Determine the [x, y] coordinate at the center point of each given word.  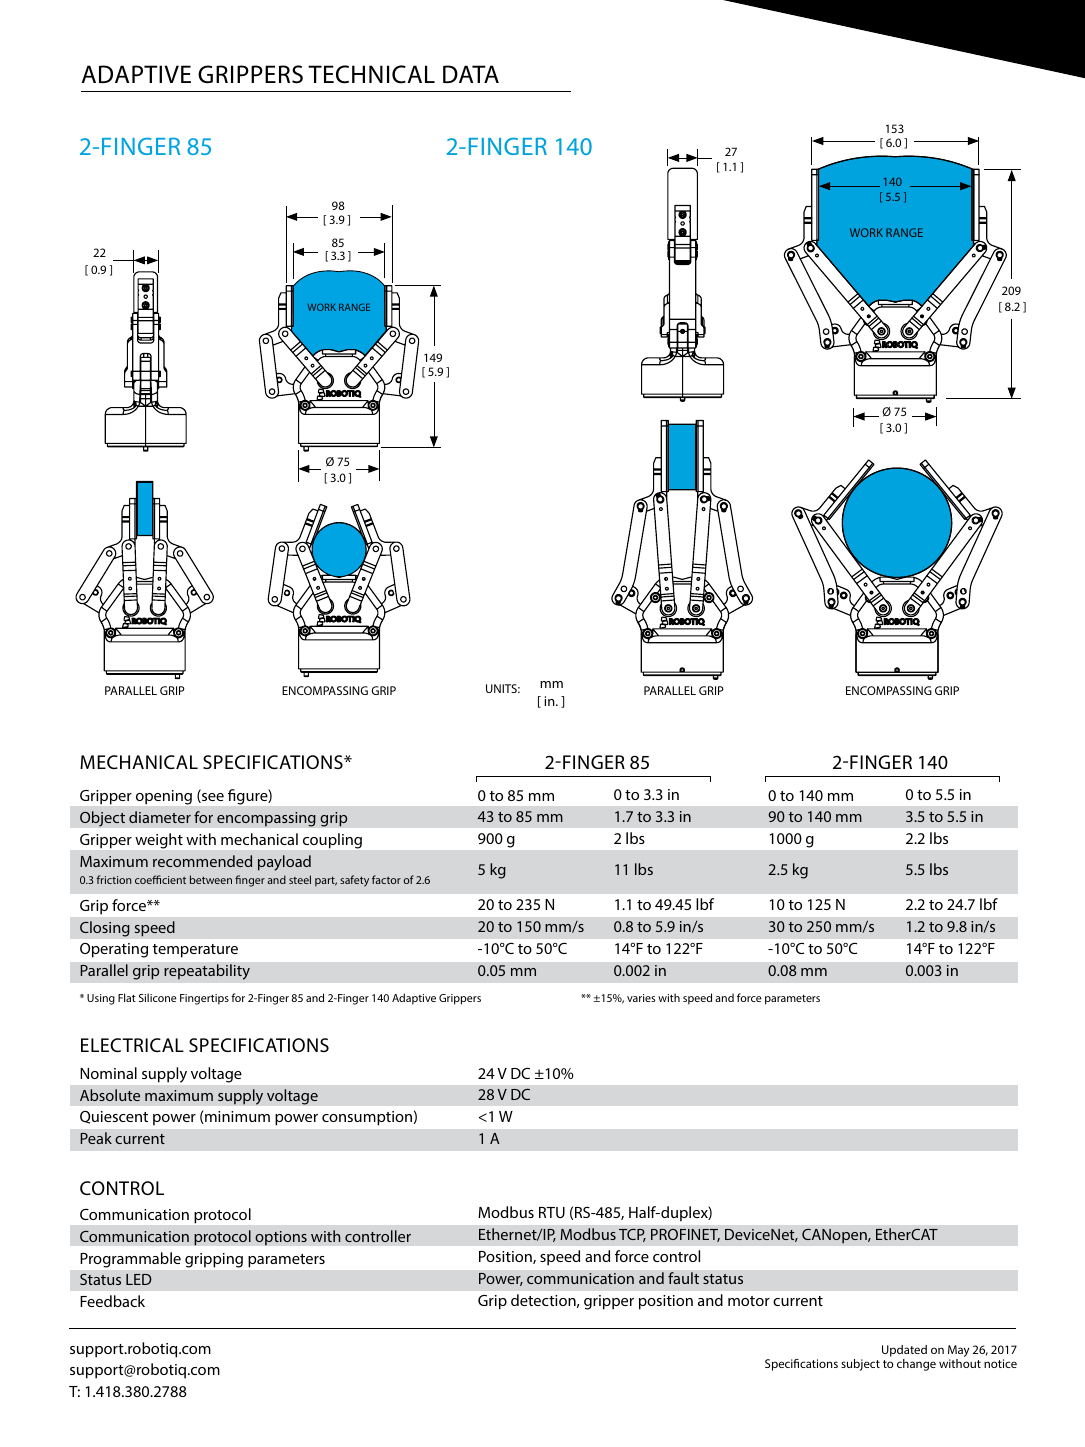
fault [683, 1278]
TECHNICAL [371, 74]
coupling [332, 841]
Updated [904, 1351]
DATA [471, 74]
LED [139, 1279]
